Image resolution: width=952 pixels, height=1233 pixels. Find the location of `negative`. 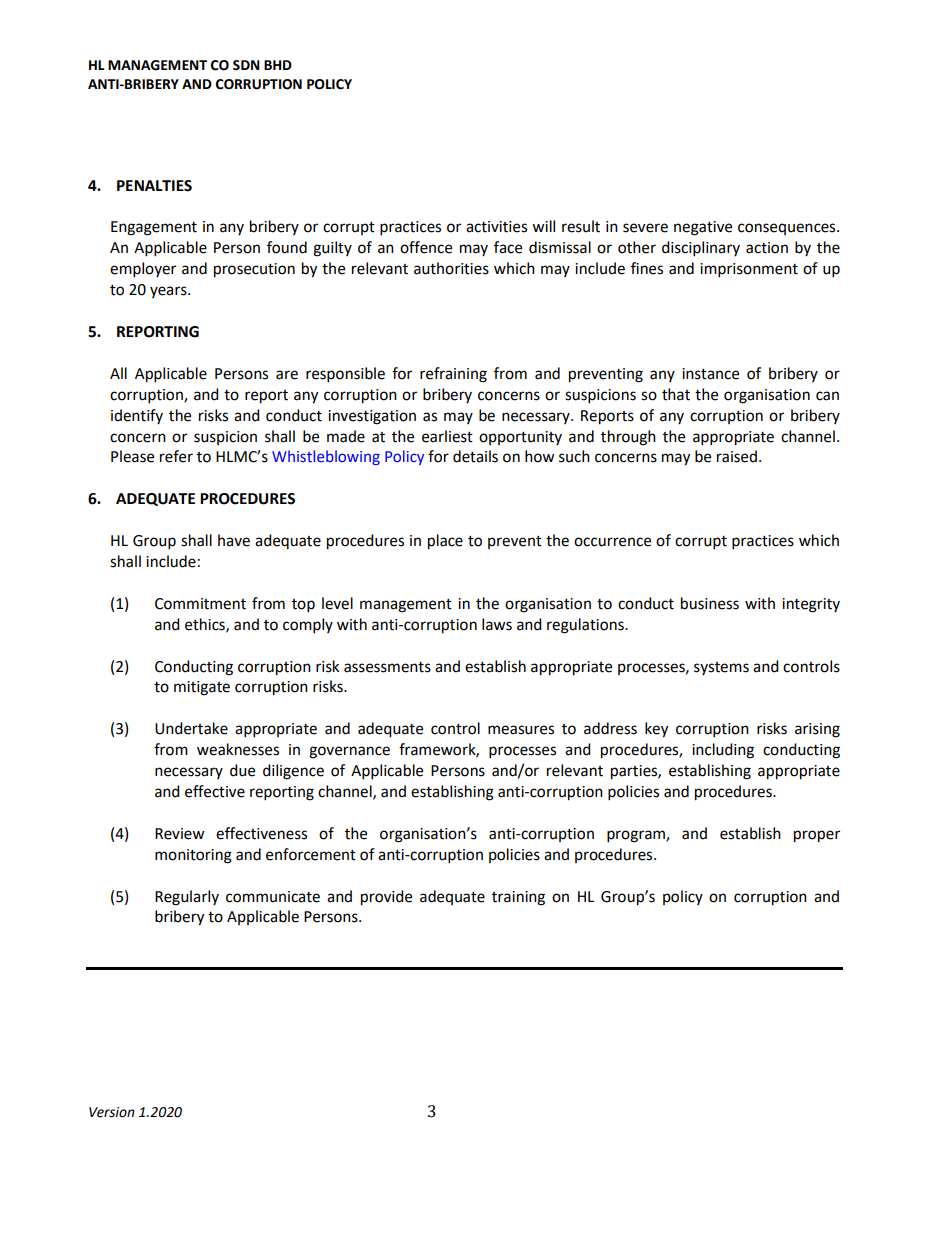

negative is located at coordinates (703, 228).
